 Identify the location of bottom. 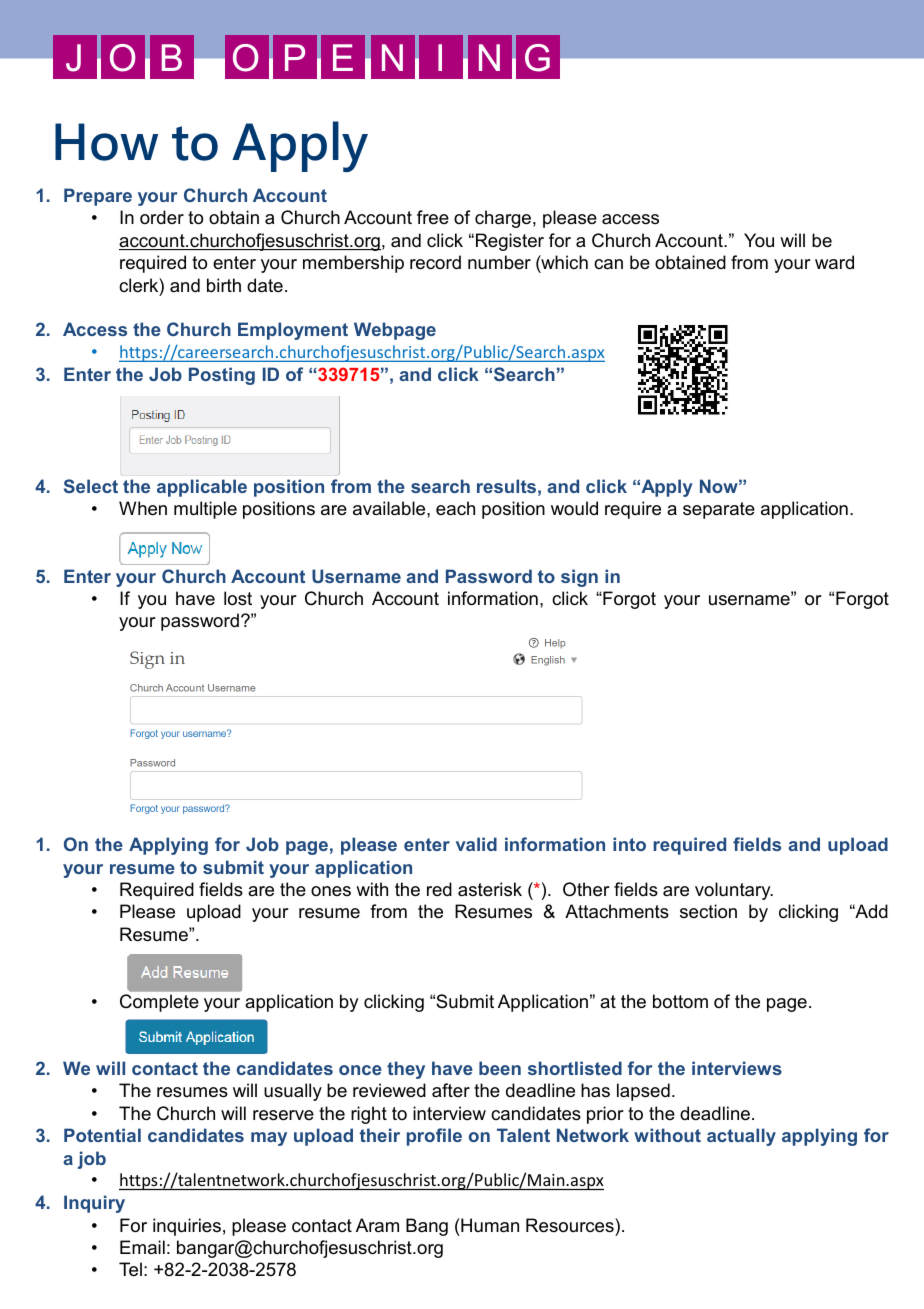
(680, 1001).
